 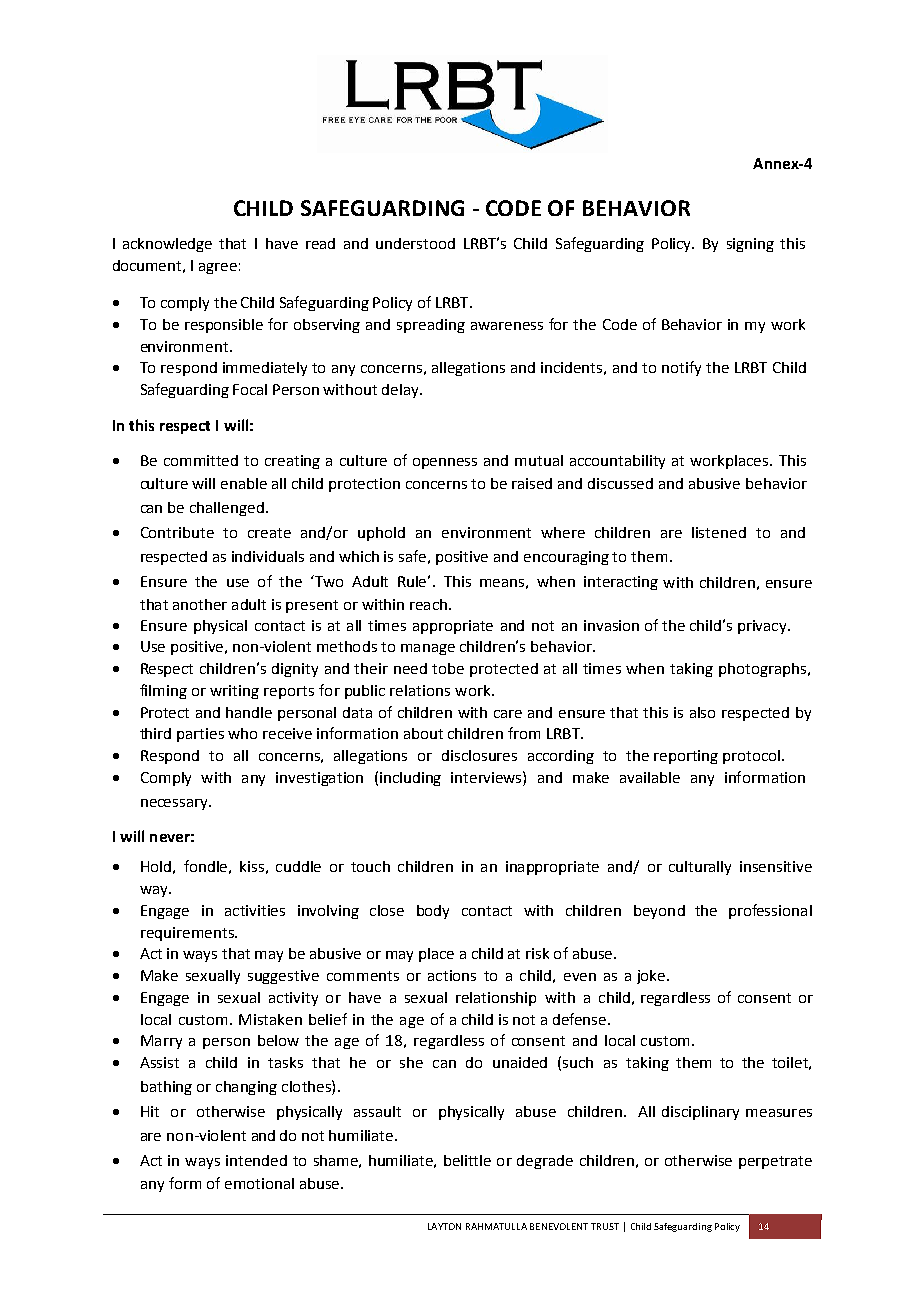 I want to click on perpetrate, so click(x=775, y=1162).
